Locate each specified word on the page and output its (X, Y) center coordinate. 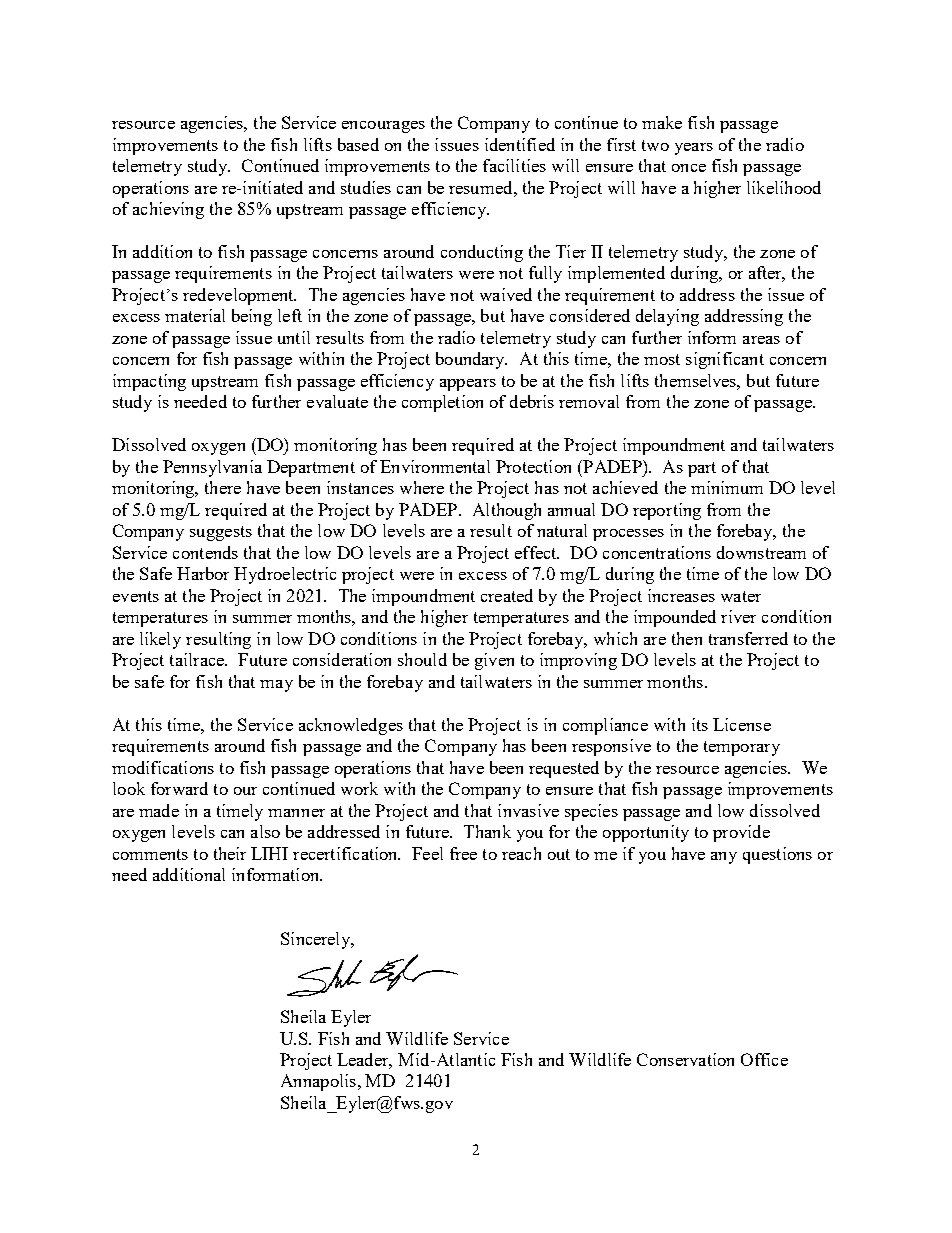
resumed (482, 187)
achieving (168, 210)
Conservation (685, 1059)
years (694, 149)
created (507, 595)
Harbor (203, 573)
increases (681, 595)
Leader (364, 1061)
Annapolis (320, 1082)
